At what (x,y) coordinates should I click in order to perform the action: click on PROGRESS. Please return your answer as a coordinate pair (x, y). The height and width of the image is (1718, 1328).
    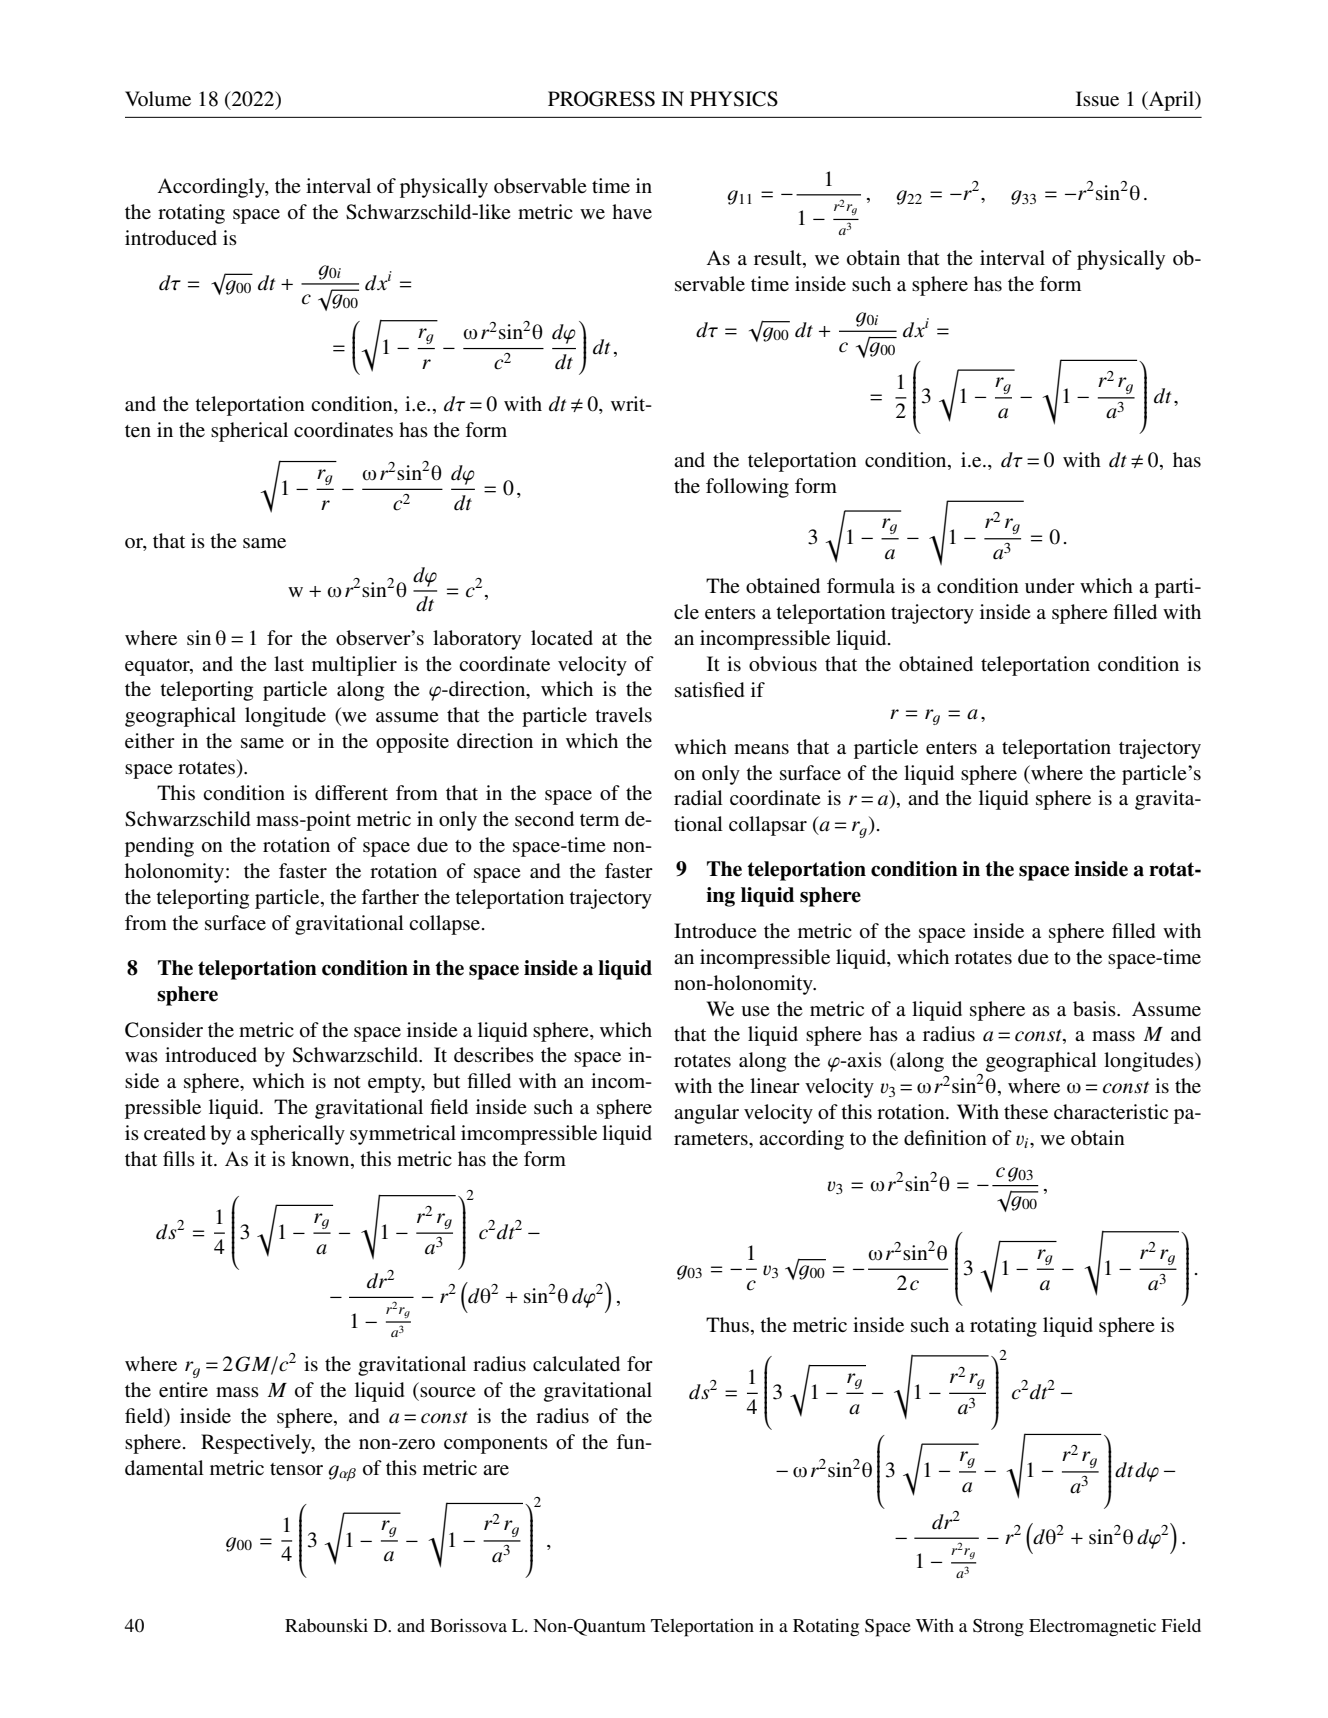
    Looking at the image, I should click on (601, 99).
